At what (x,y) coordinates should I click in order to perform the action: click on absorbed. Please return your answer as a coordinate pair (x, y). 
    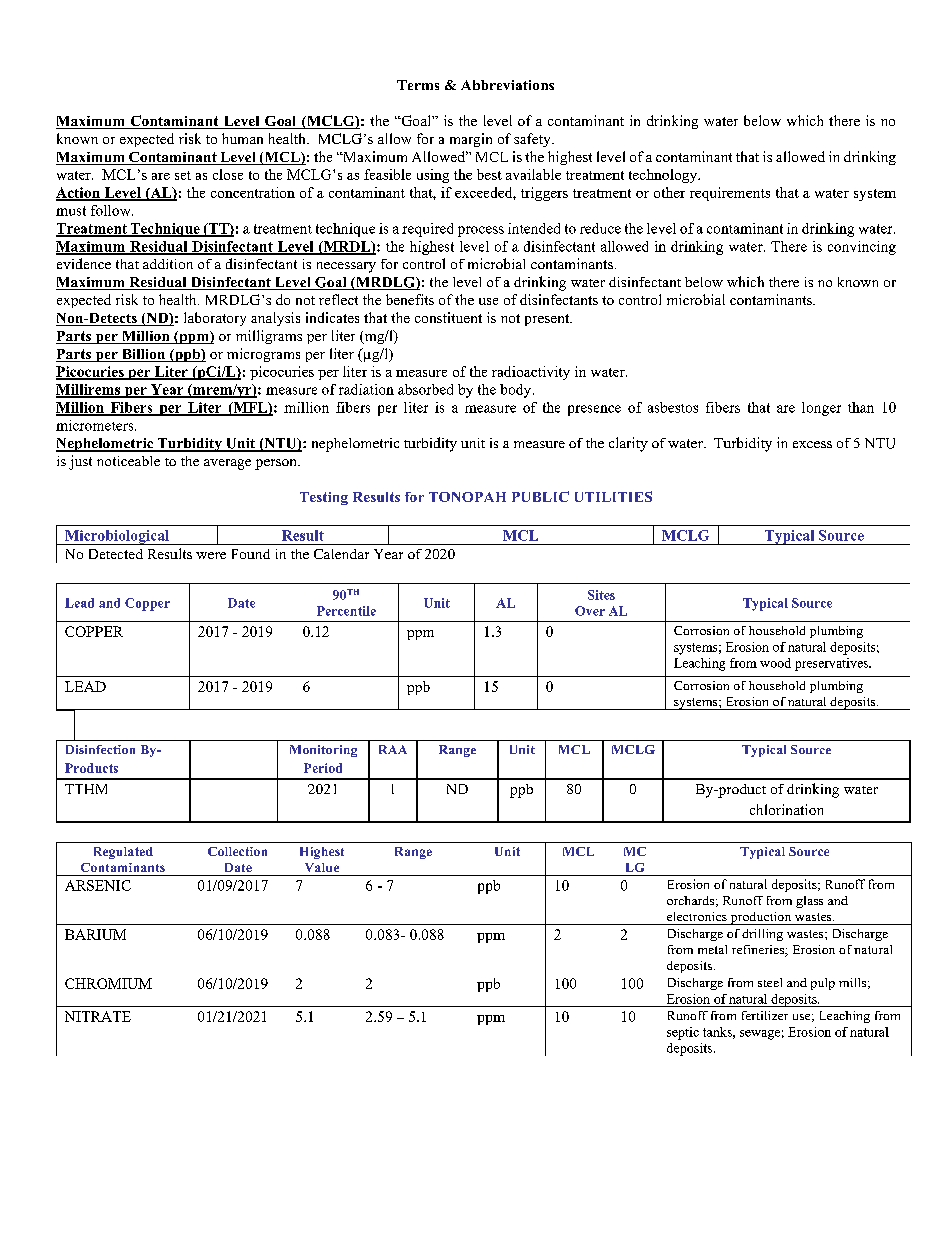
    Looking at the image, I should click on (425, 389).
